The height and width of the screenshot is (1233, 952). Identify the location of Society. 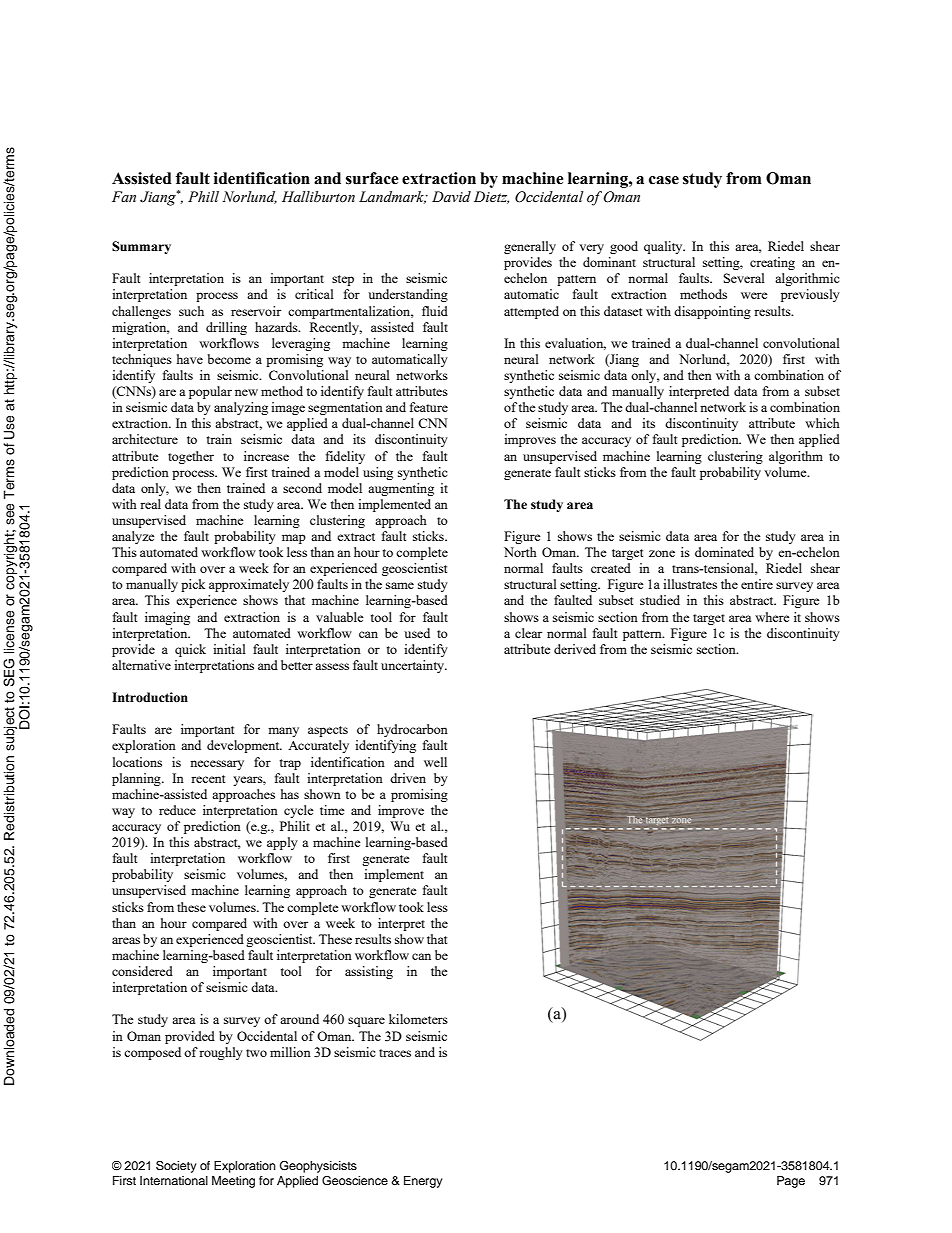
(176, 1167).
